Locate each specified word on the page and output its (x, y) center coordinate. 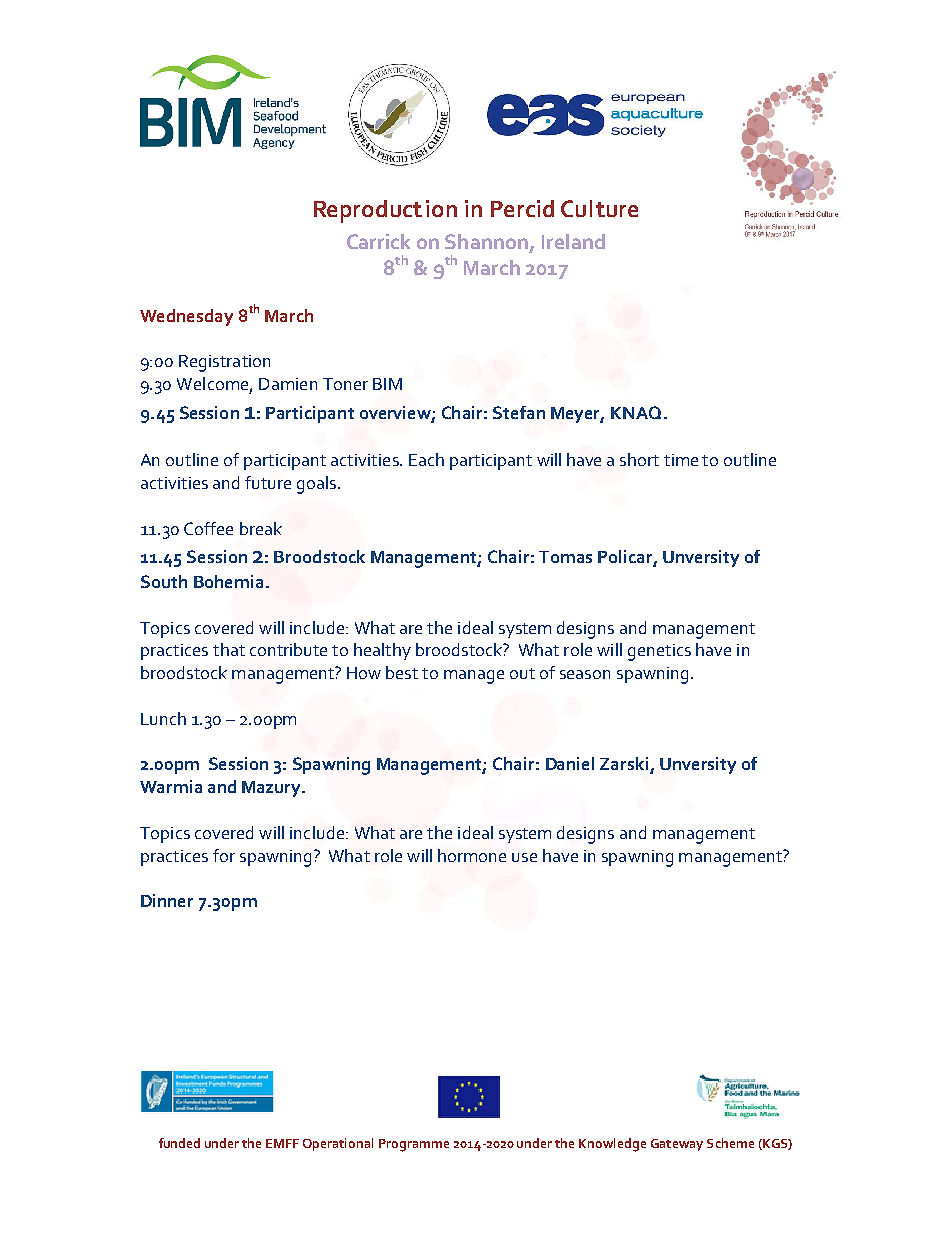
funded (179, 1143)
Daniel (570, 763)
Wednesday (186, 317)
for (224, 855)
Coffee (208, 528)
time (681, 460)
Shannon (486, 241)
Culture (599, 208)
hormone (472, 855)
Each (426, 459)
